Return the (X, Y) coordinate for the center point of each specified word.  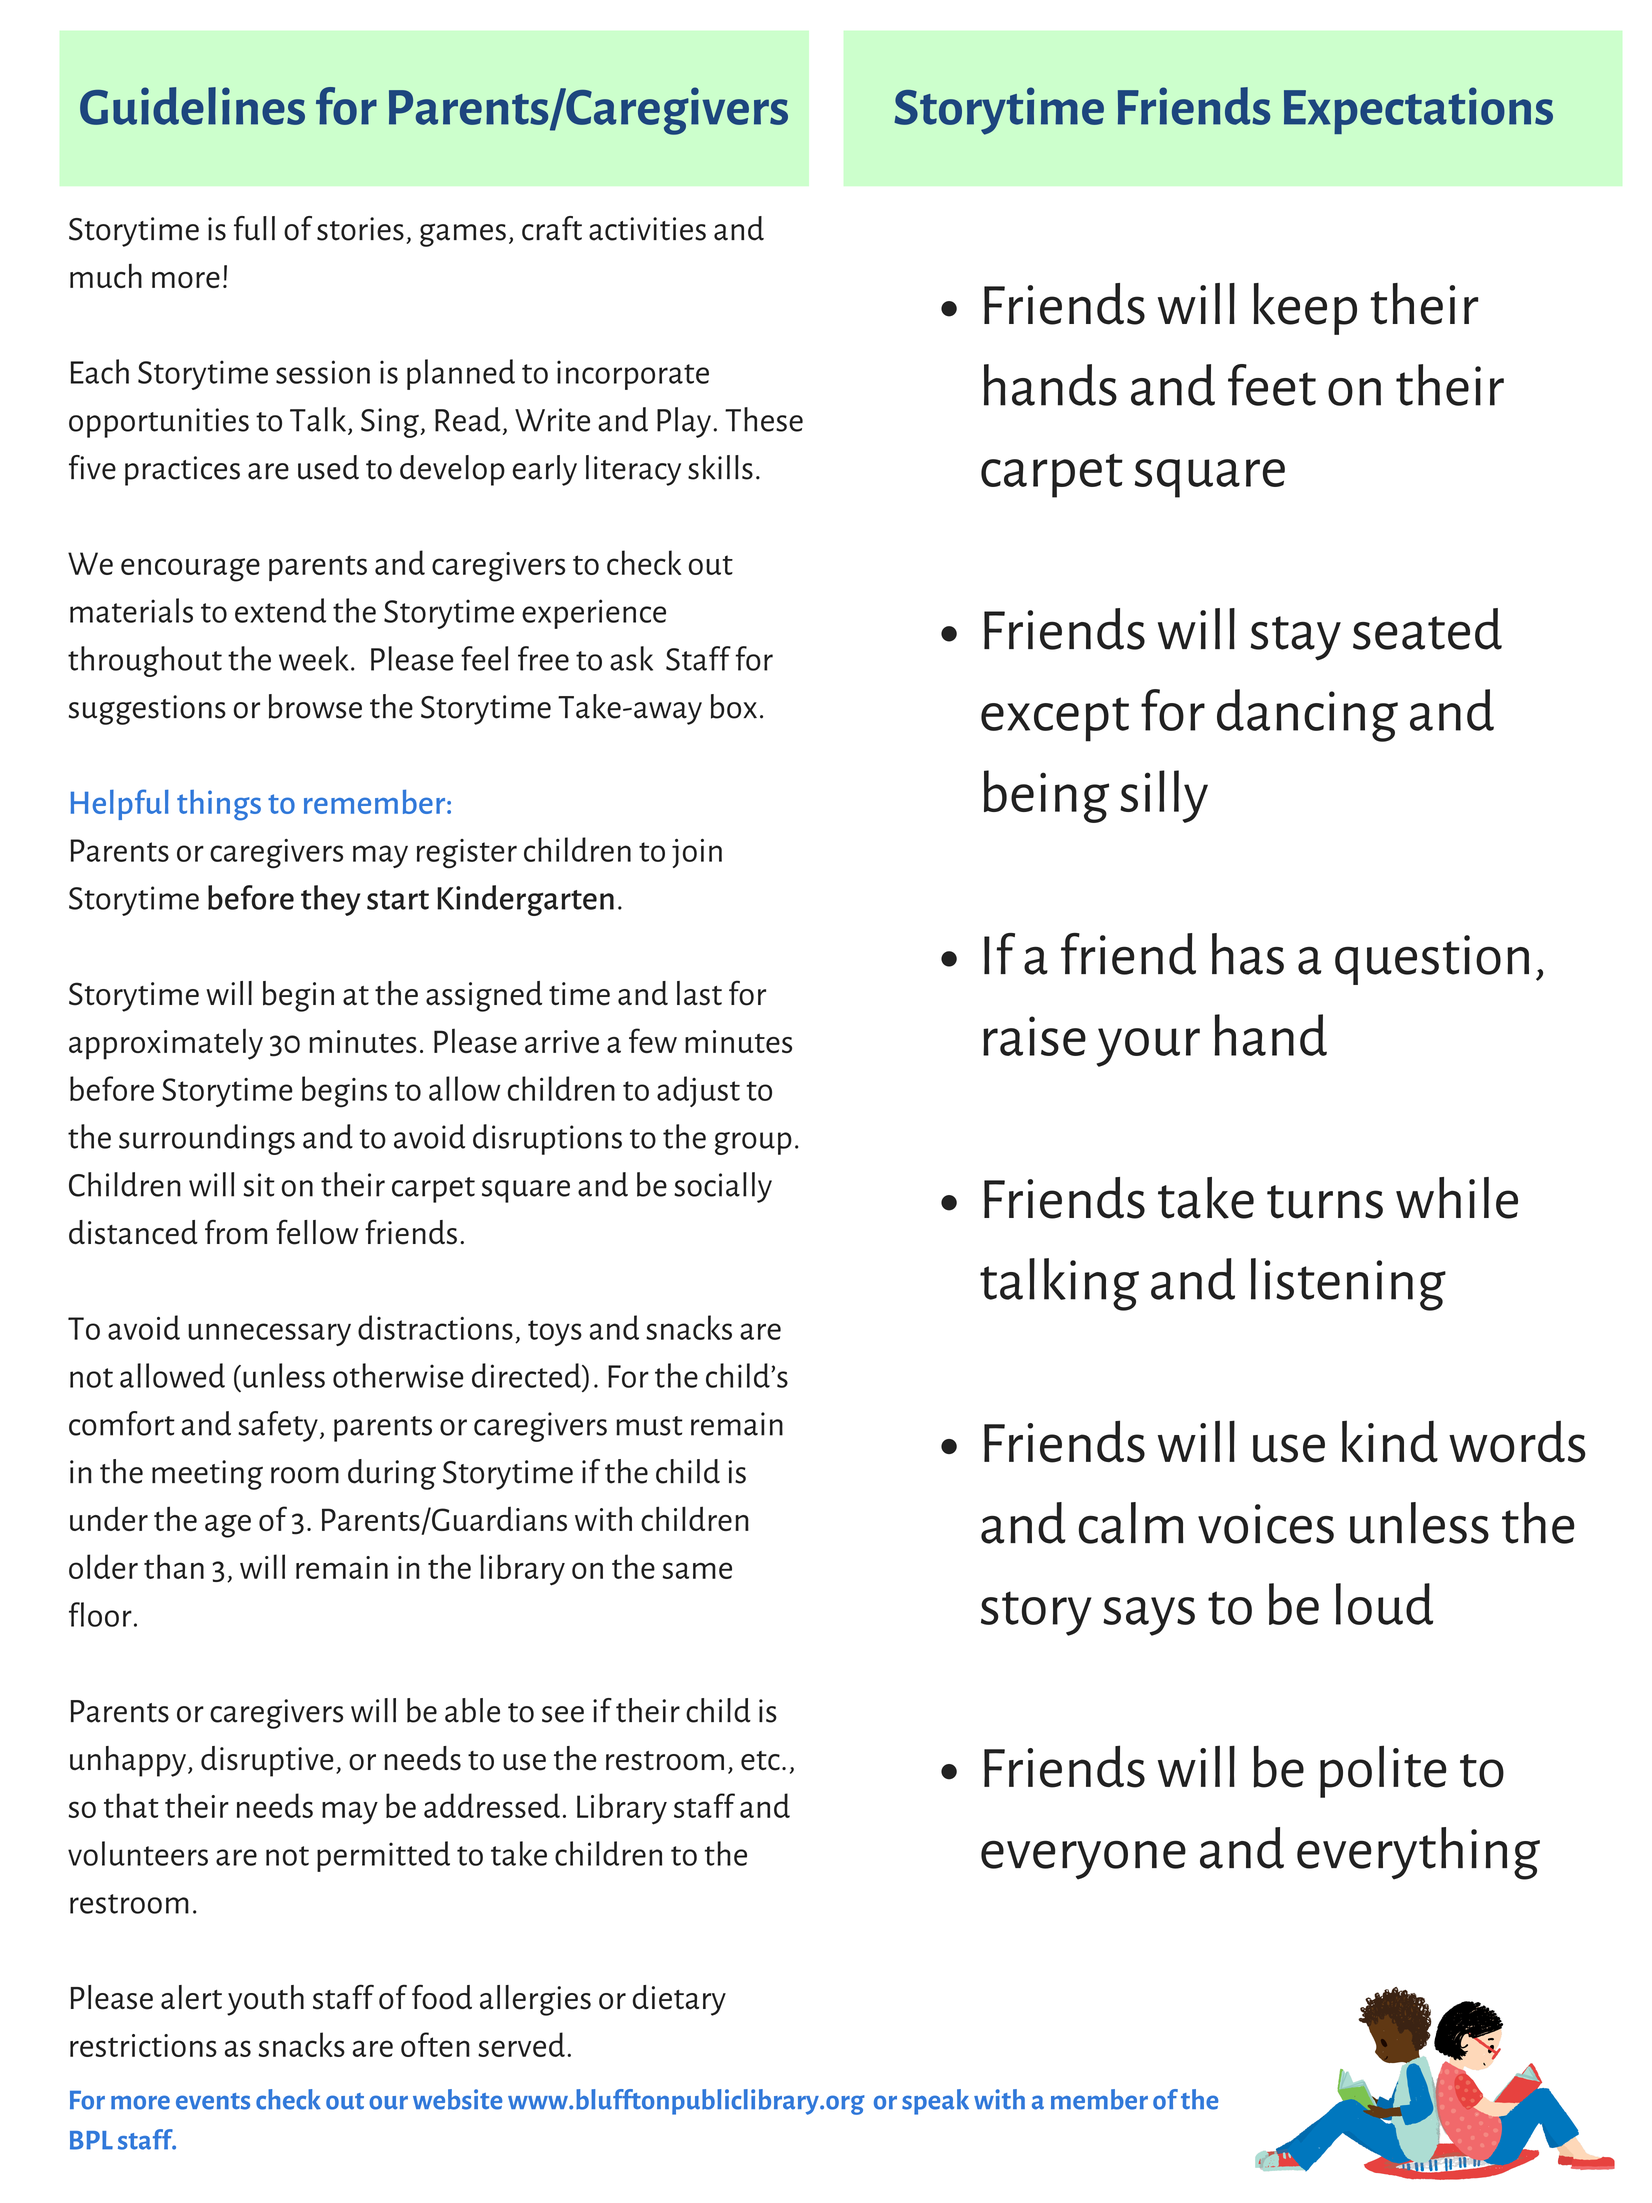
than (174, 1566)
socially (723, 1187)
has (1248, 954)
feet (1272, 385)
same (697, 1570)
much (106, 275)
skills (720, 467)
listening (1348, 1284)
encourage (190, 570)
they (330, 900)
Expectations (1418, 110)
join (697, 853)
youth (265, 2000)
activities (647, 229)
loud (1384, 1604)
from (236, 1232)
